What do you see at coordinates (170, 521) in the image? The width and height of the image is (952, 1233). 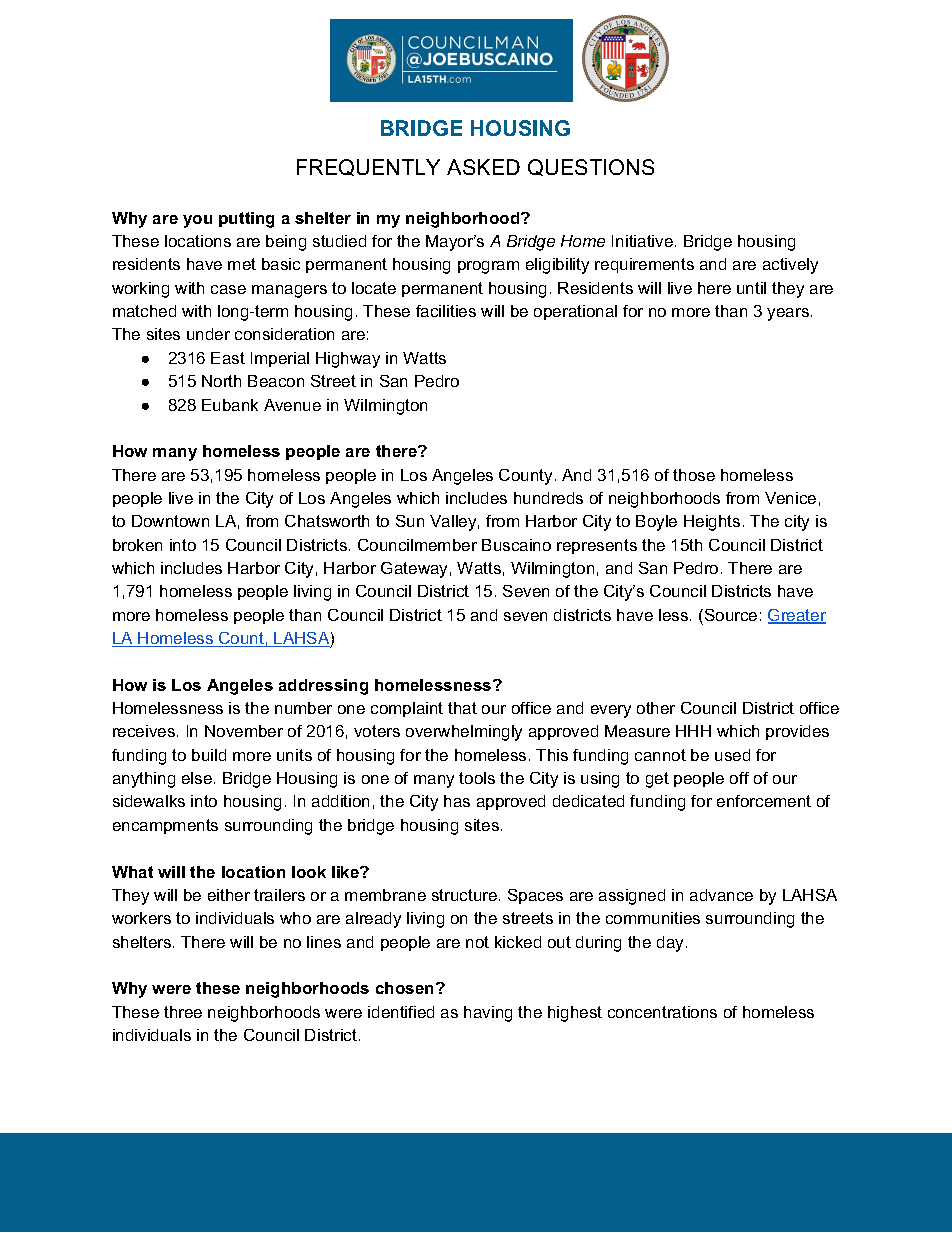 I see `Downtown` at bounding box center [170, 521].
